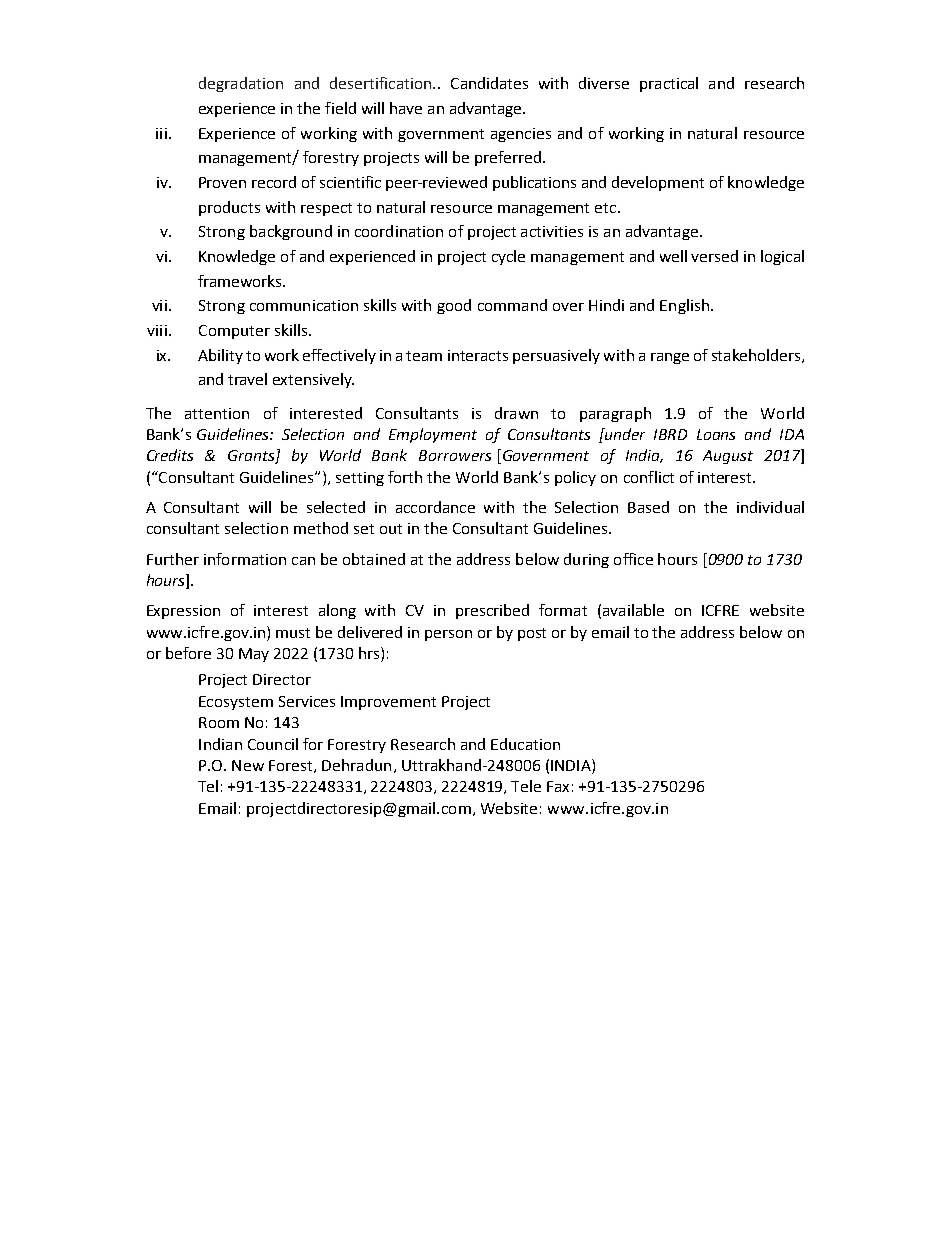 The height and width of the screenshot is (1233, 952). Describe the element at coordinates (526, 786) in the screenshot. I see `Tele` at that location.
